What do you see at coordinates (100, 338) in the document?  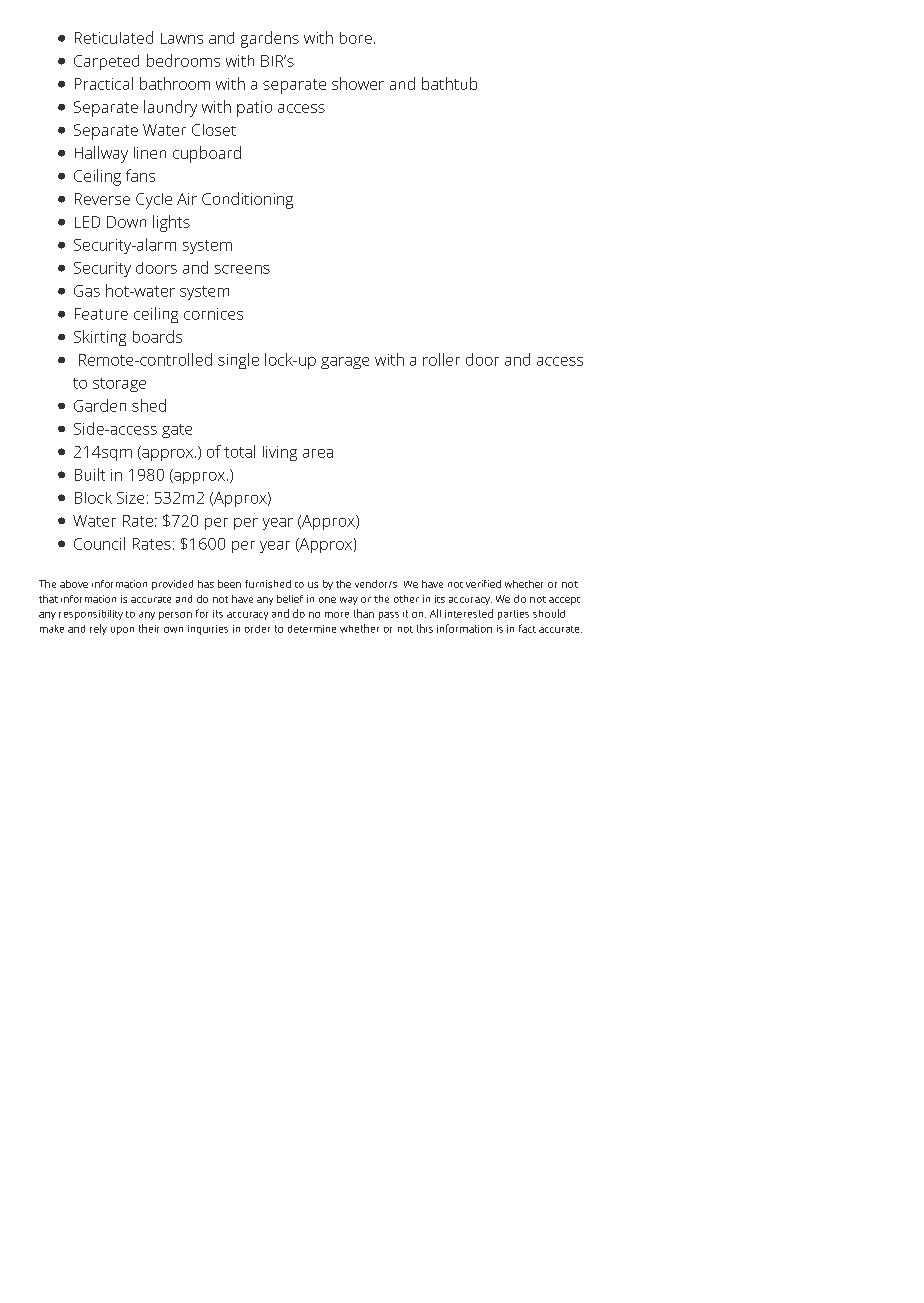 I see `Skirting` at bounding box center [100, 338].
